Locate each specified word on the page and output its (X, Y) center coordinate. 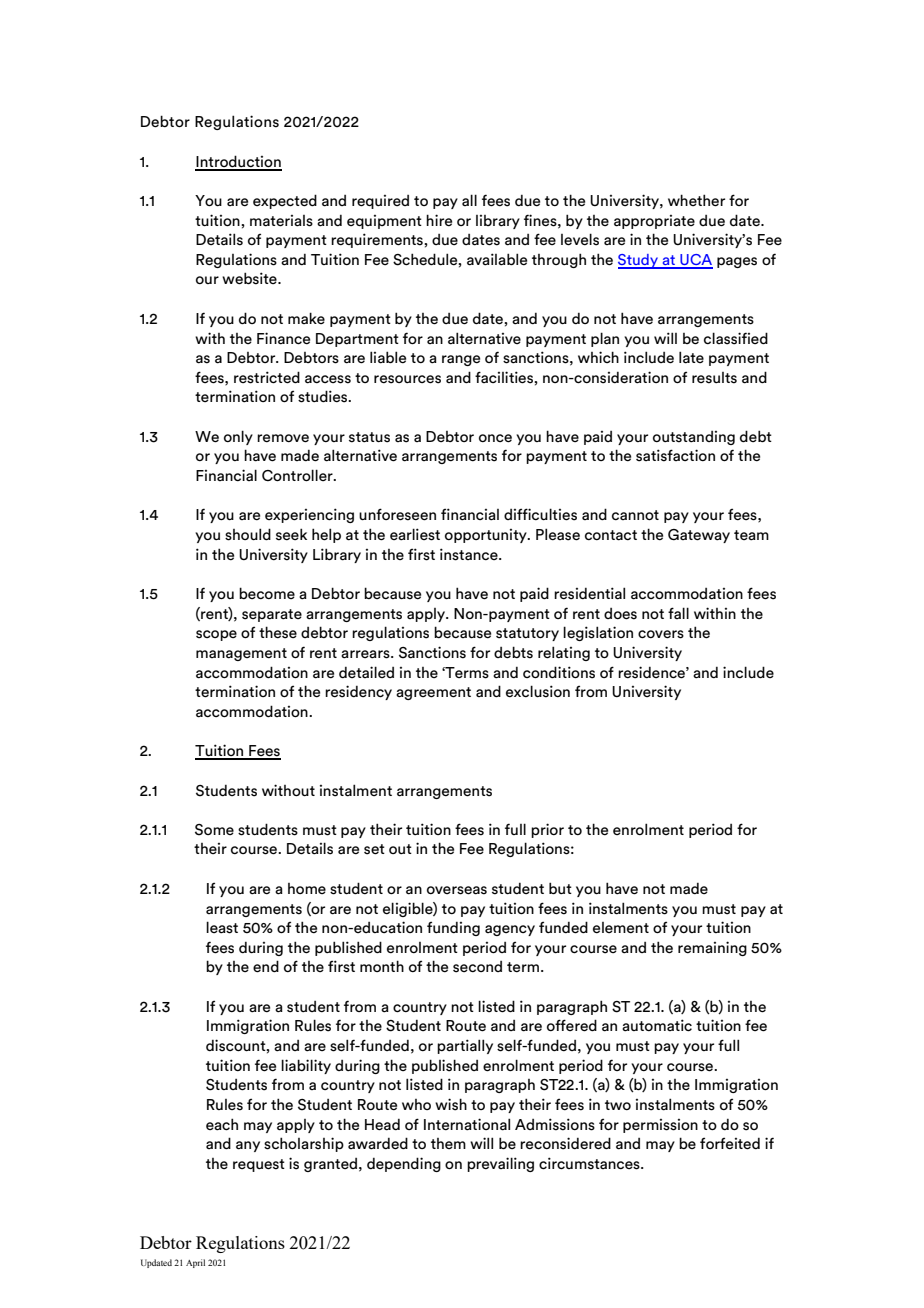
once (495, 438)
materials (281, 221)
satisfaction (675, 455)
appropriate (654, 222)
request (259, 1165)
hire (439, 220)
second (477, 967)
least (222, 927)
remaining (712, 948)
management (241, 654)
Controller (298, 475)
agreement (433, 693)
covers (661, 634)
